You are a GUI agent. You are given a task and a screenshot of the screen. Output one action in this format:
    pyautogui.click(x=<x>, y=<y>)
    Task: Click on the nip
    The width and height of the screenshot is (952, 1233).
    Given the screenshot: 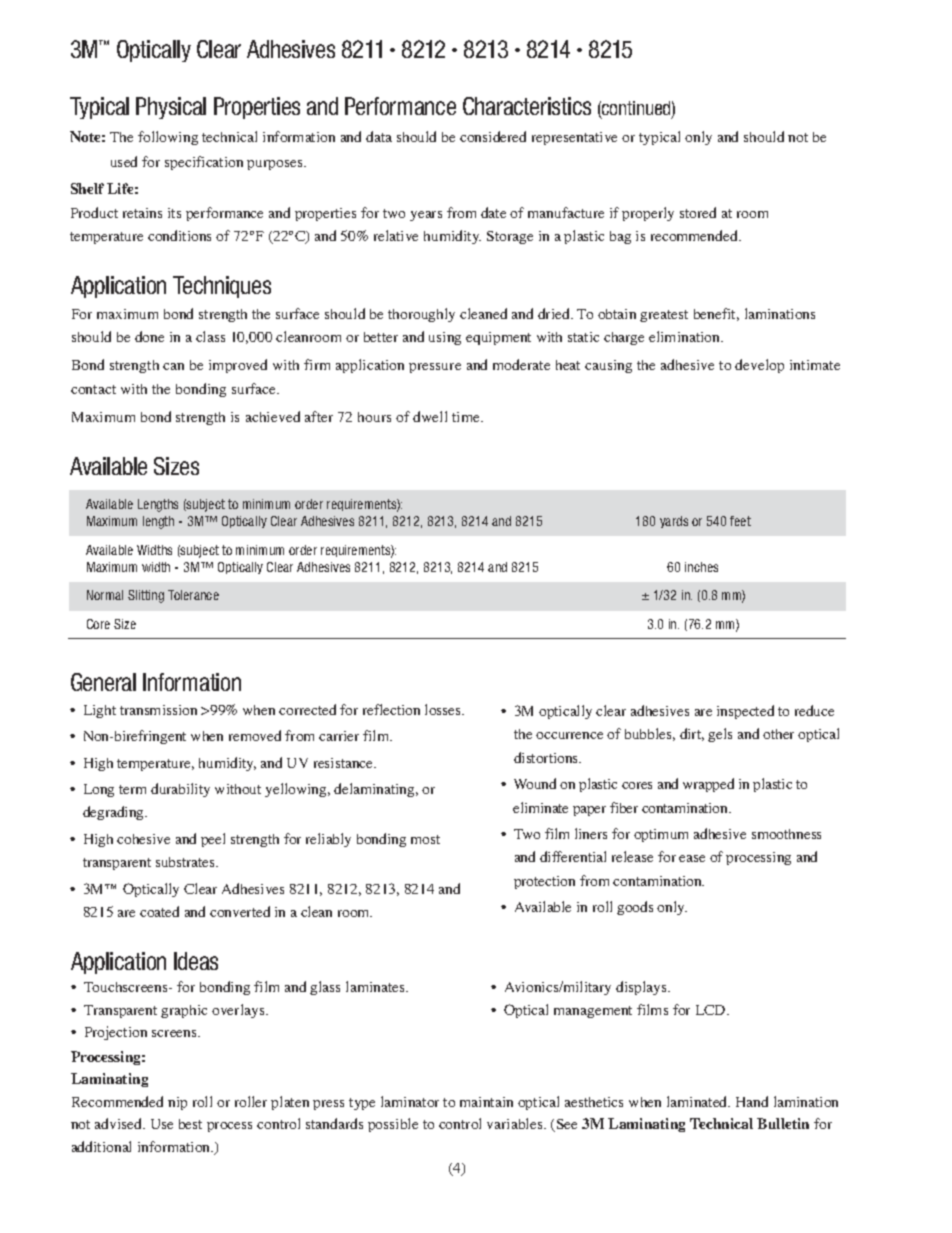 What is the action you would take?
    pyautogui.click(x=177, y=1103)
